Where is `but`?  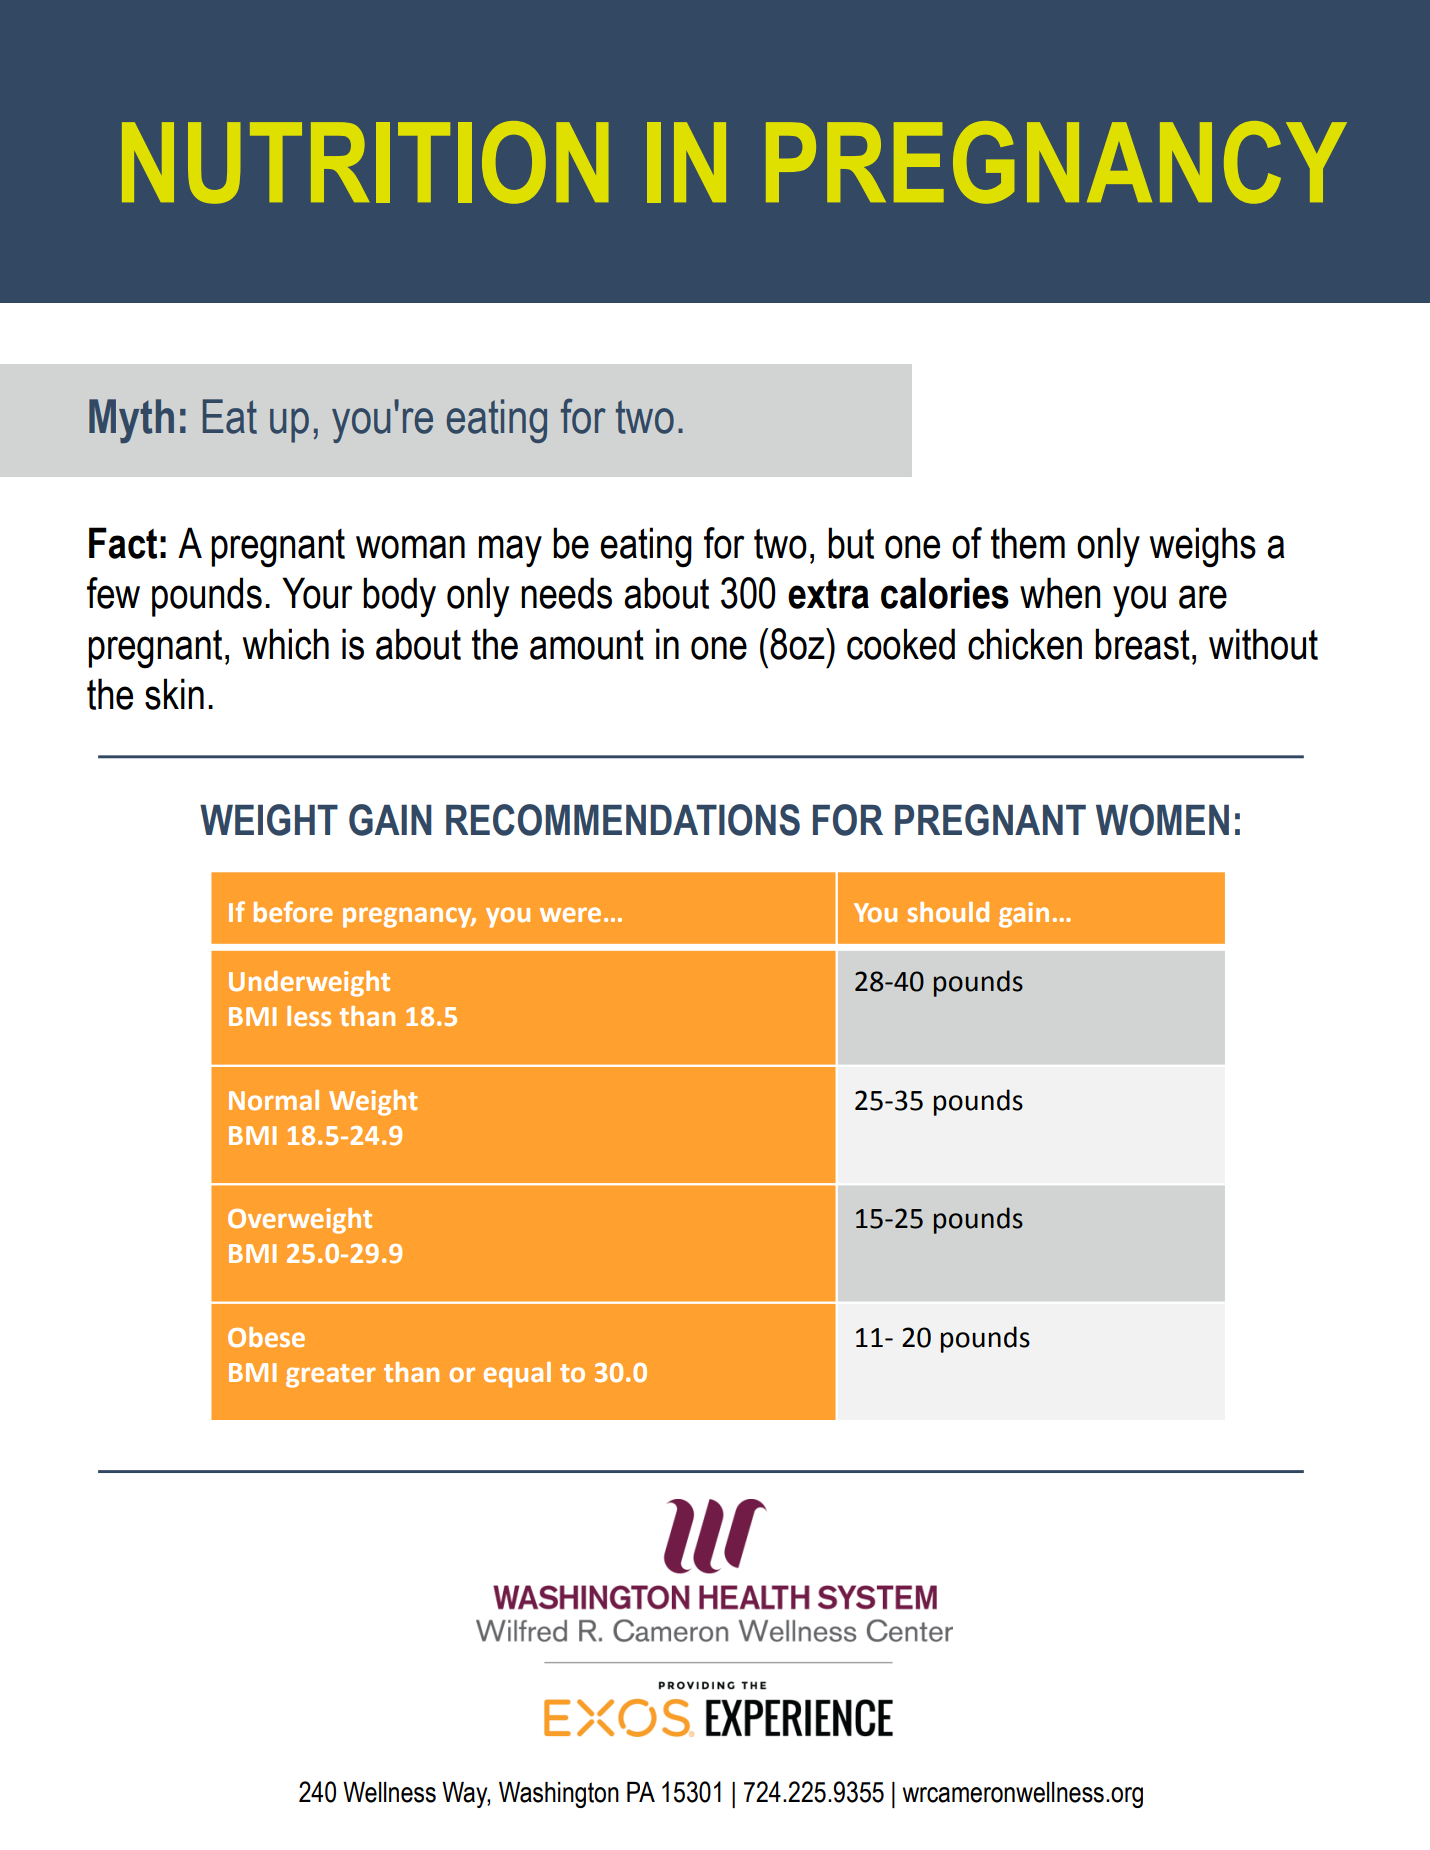 but is located at coordinates (851, 543).
